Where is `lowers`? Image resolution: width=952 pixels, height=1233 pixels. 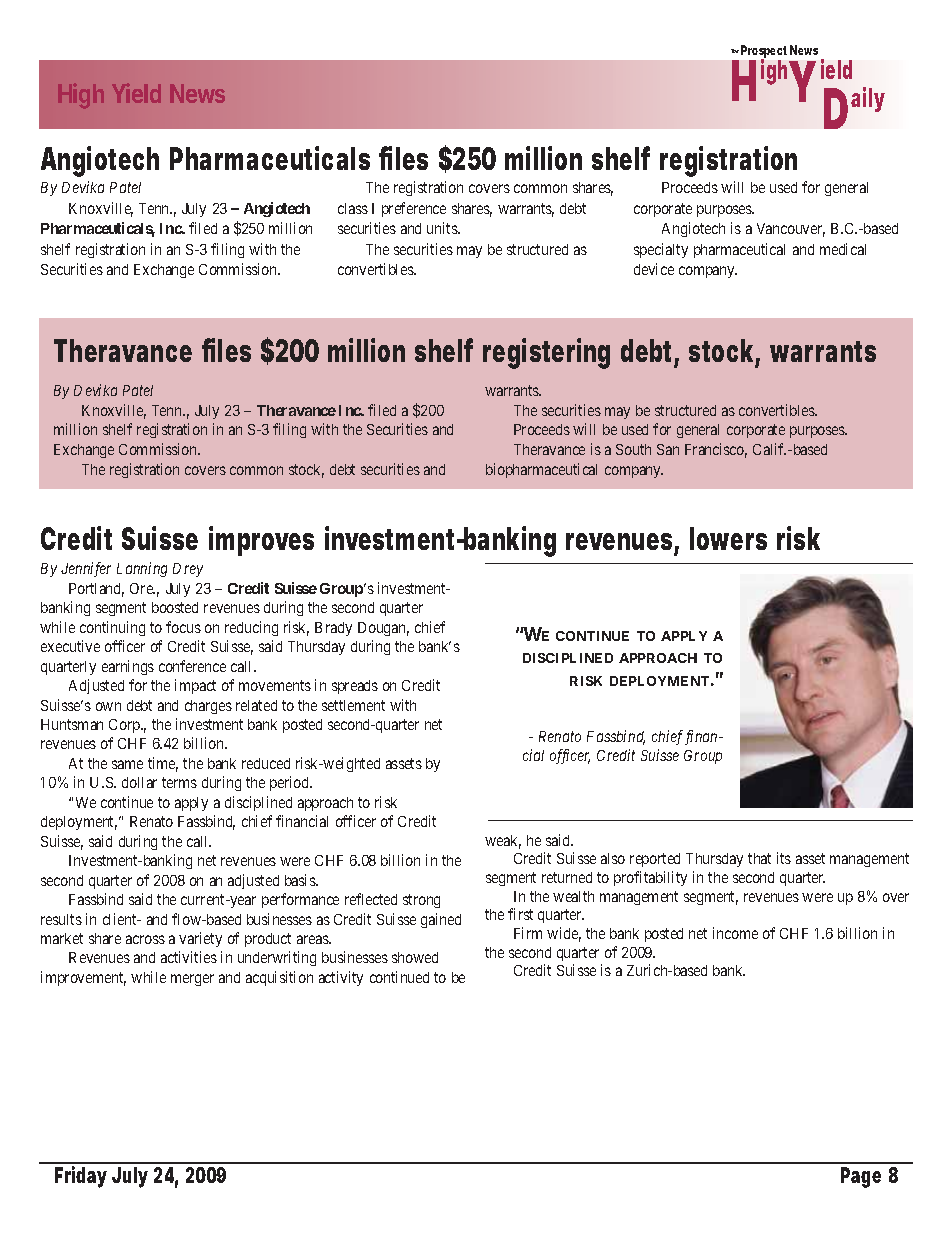
lowers is located at coordinates (728, 538).
